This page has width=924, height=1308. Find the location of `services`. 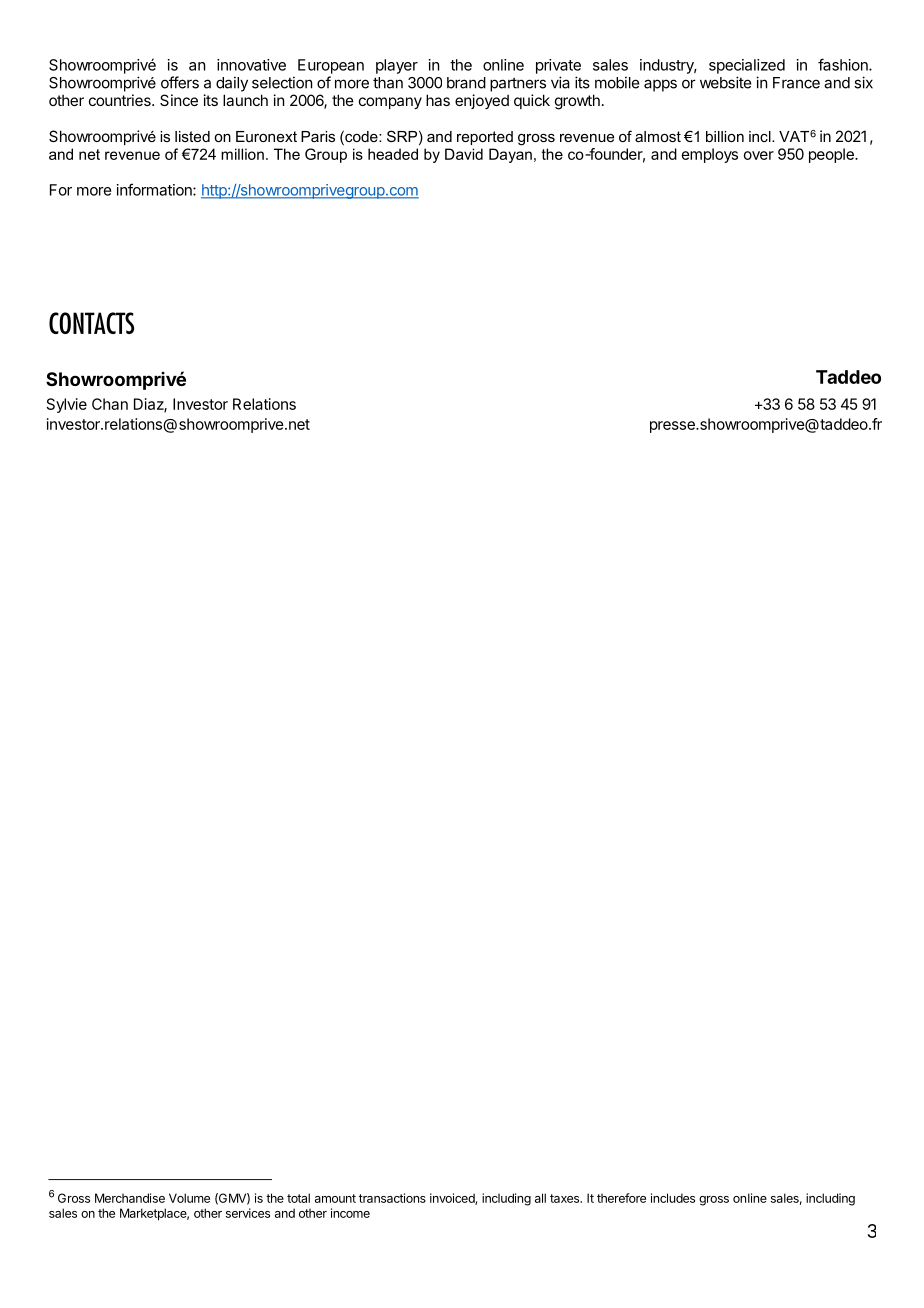

services is located at coordinates (248, 1213).
